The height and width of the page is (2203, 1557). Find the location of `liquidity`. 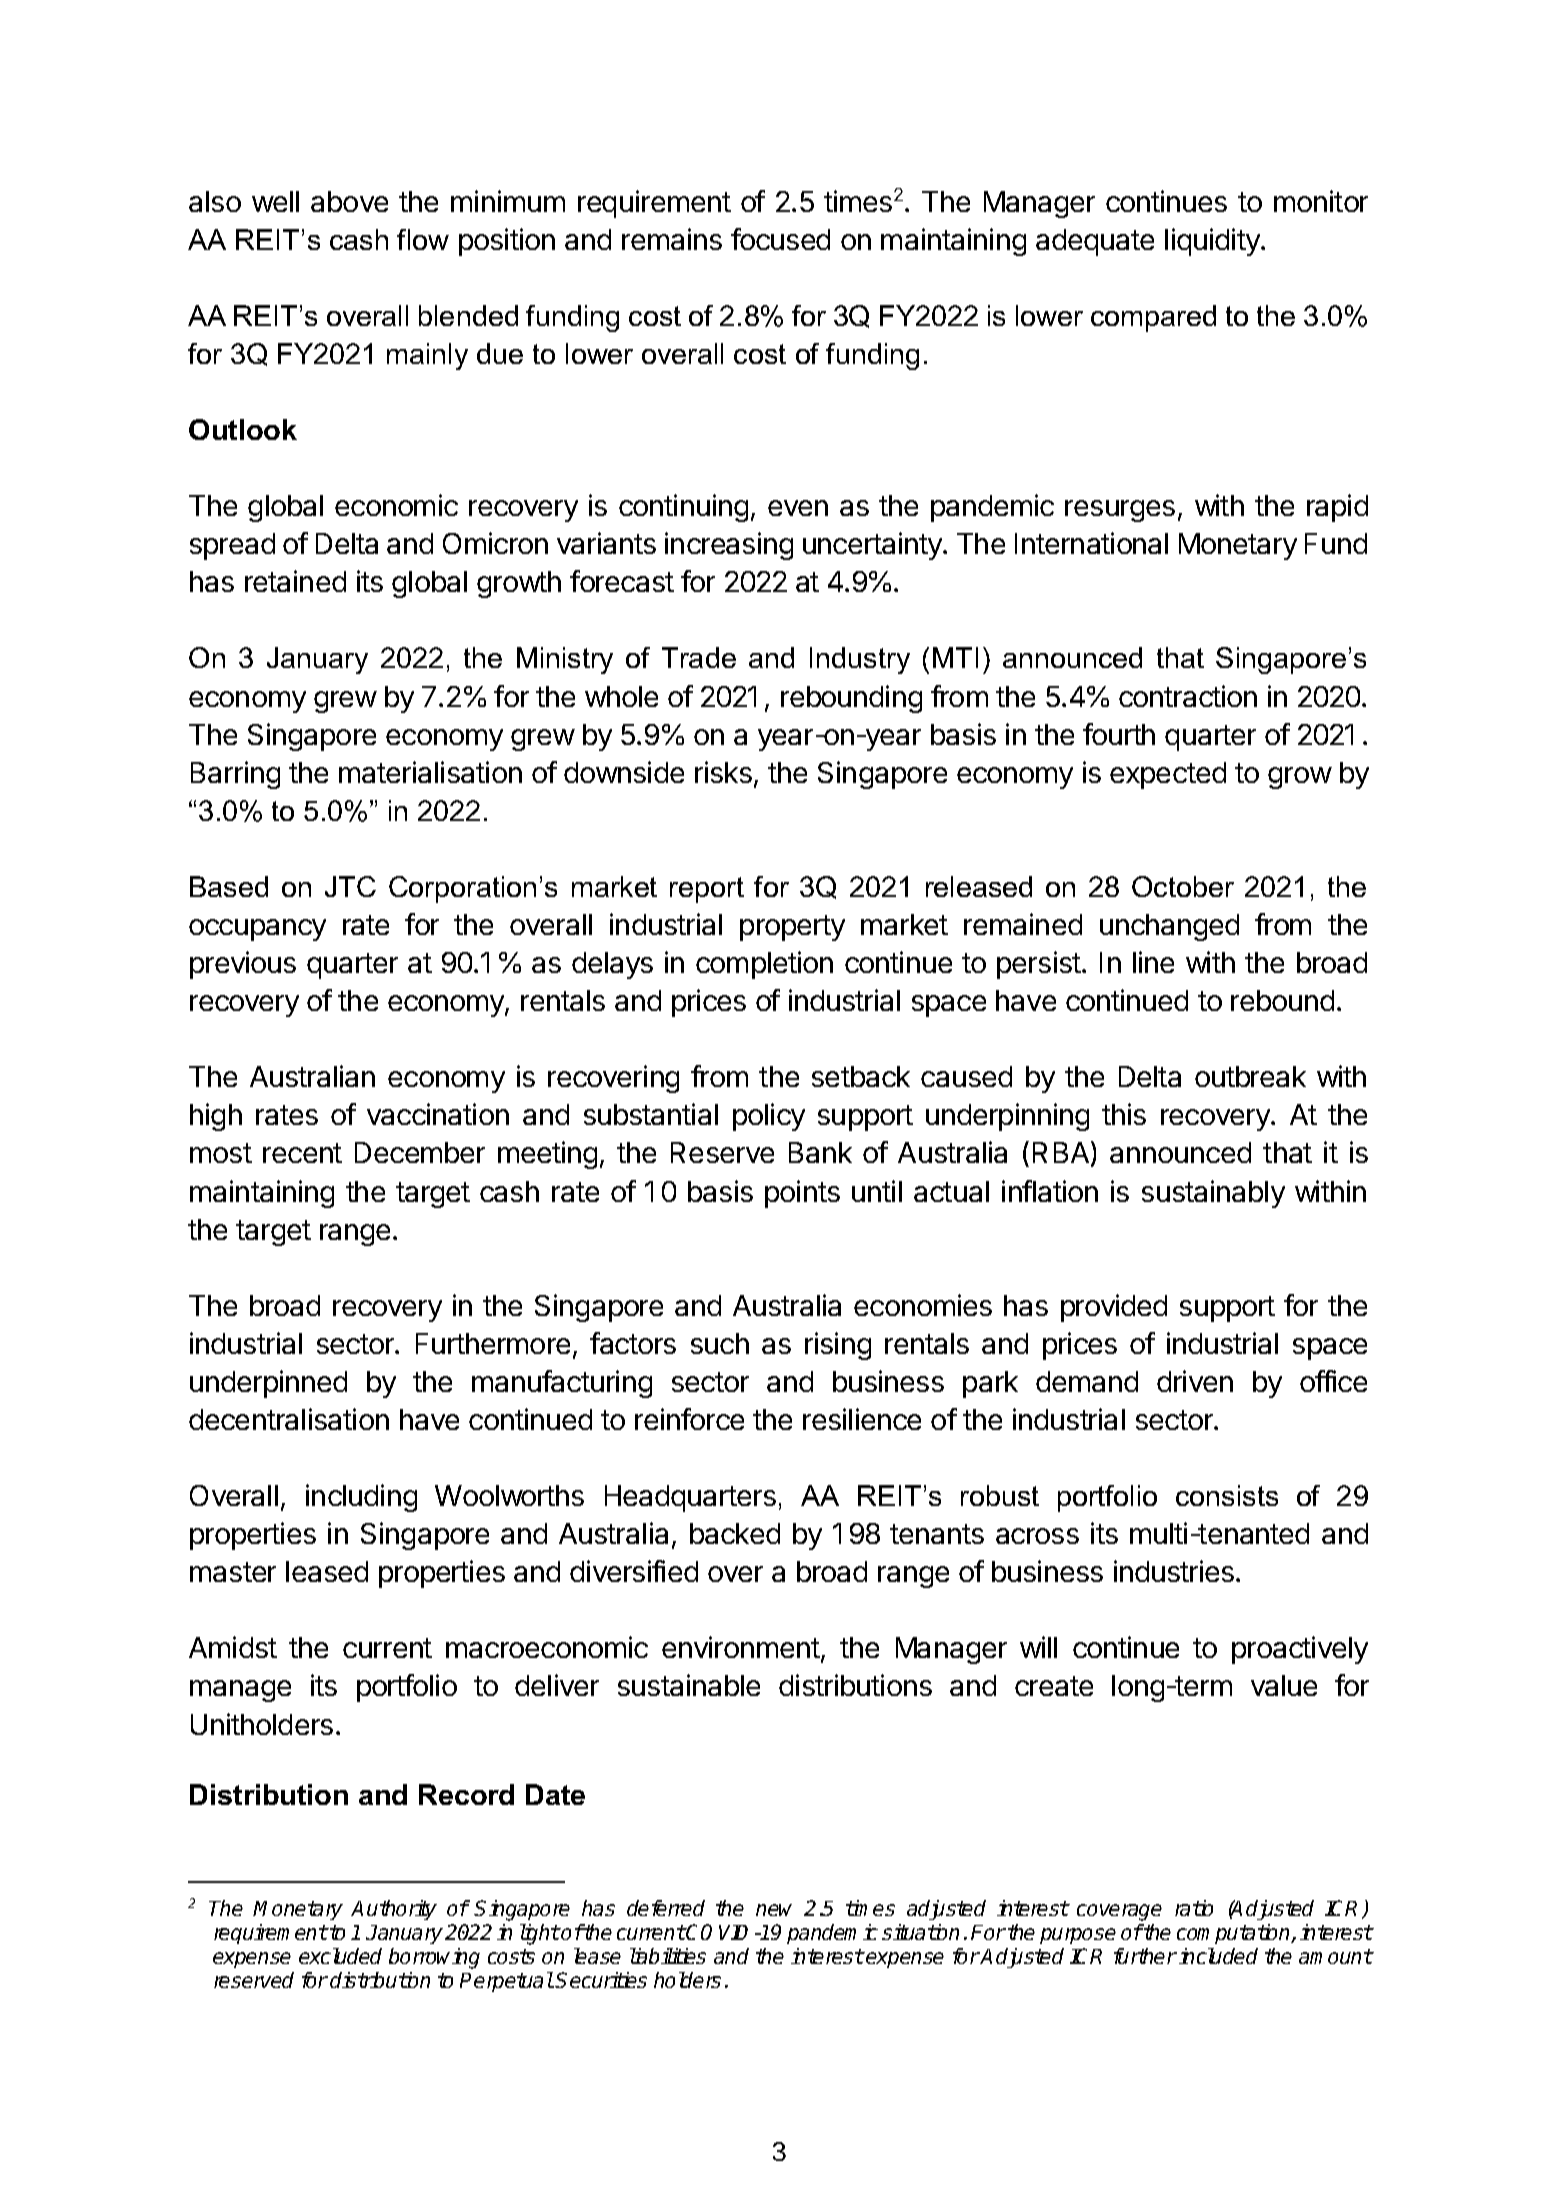

liquidity is located at coordinates (1213, 242).
